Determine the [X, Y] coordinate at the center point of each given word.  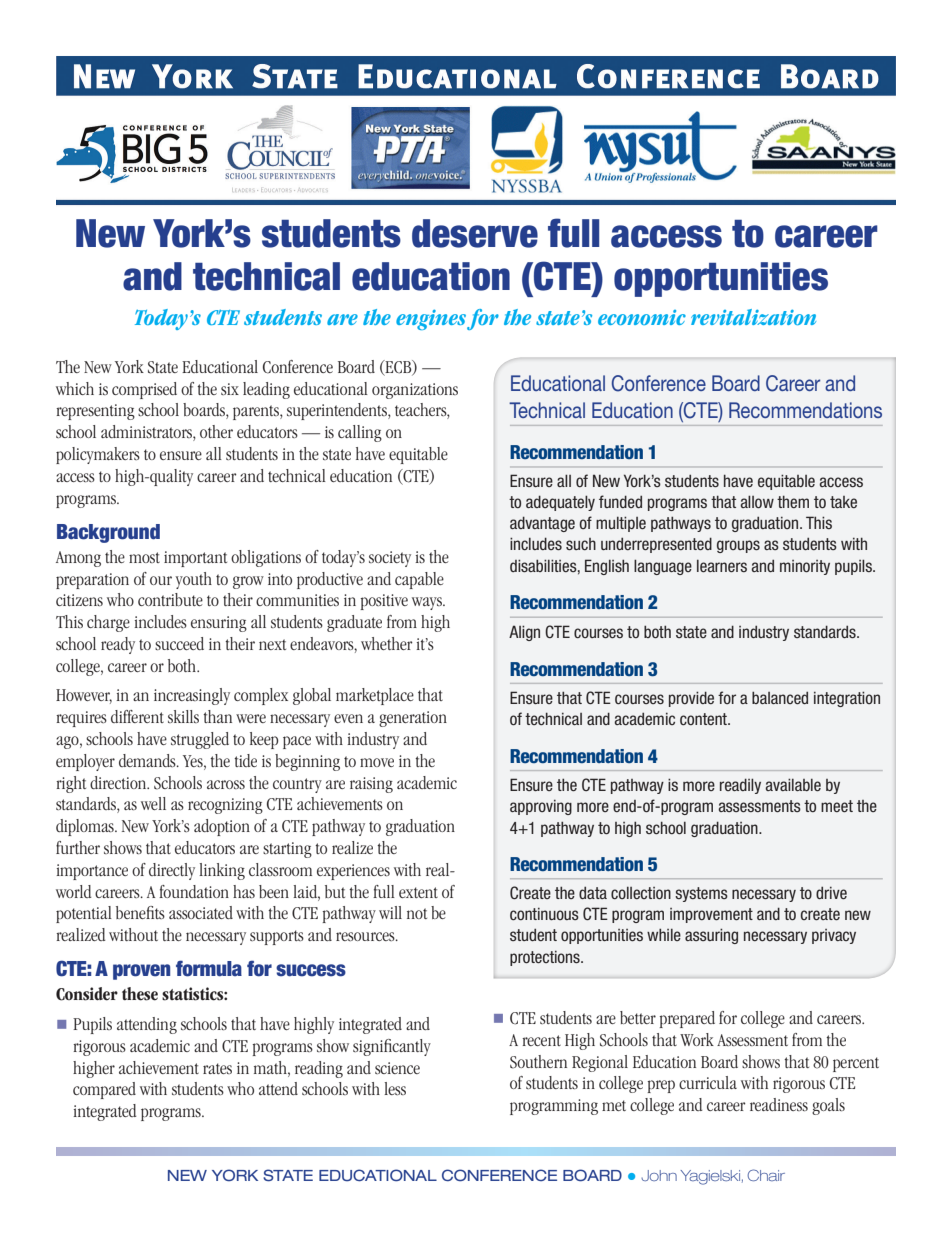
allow [757, 501]
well [153, 803]
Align [524, 633]
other [216, 431]
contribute [170, 599]
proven [141, 972]
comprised [144, 390]
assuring [711, 936]
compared [104, 1090]
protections [546, 958]
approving [541, 807]
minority [805, 567]
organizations [415, 391]
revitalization [753, 317]
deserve [475, 233]
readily [740, 786]
